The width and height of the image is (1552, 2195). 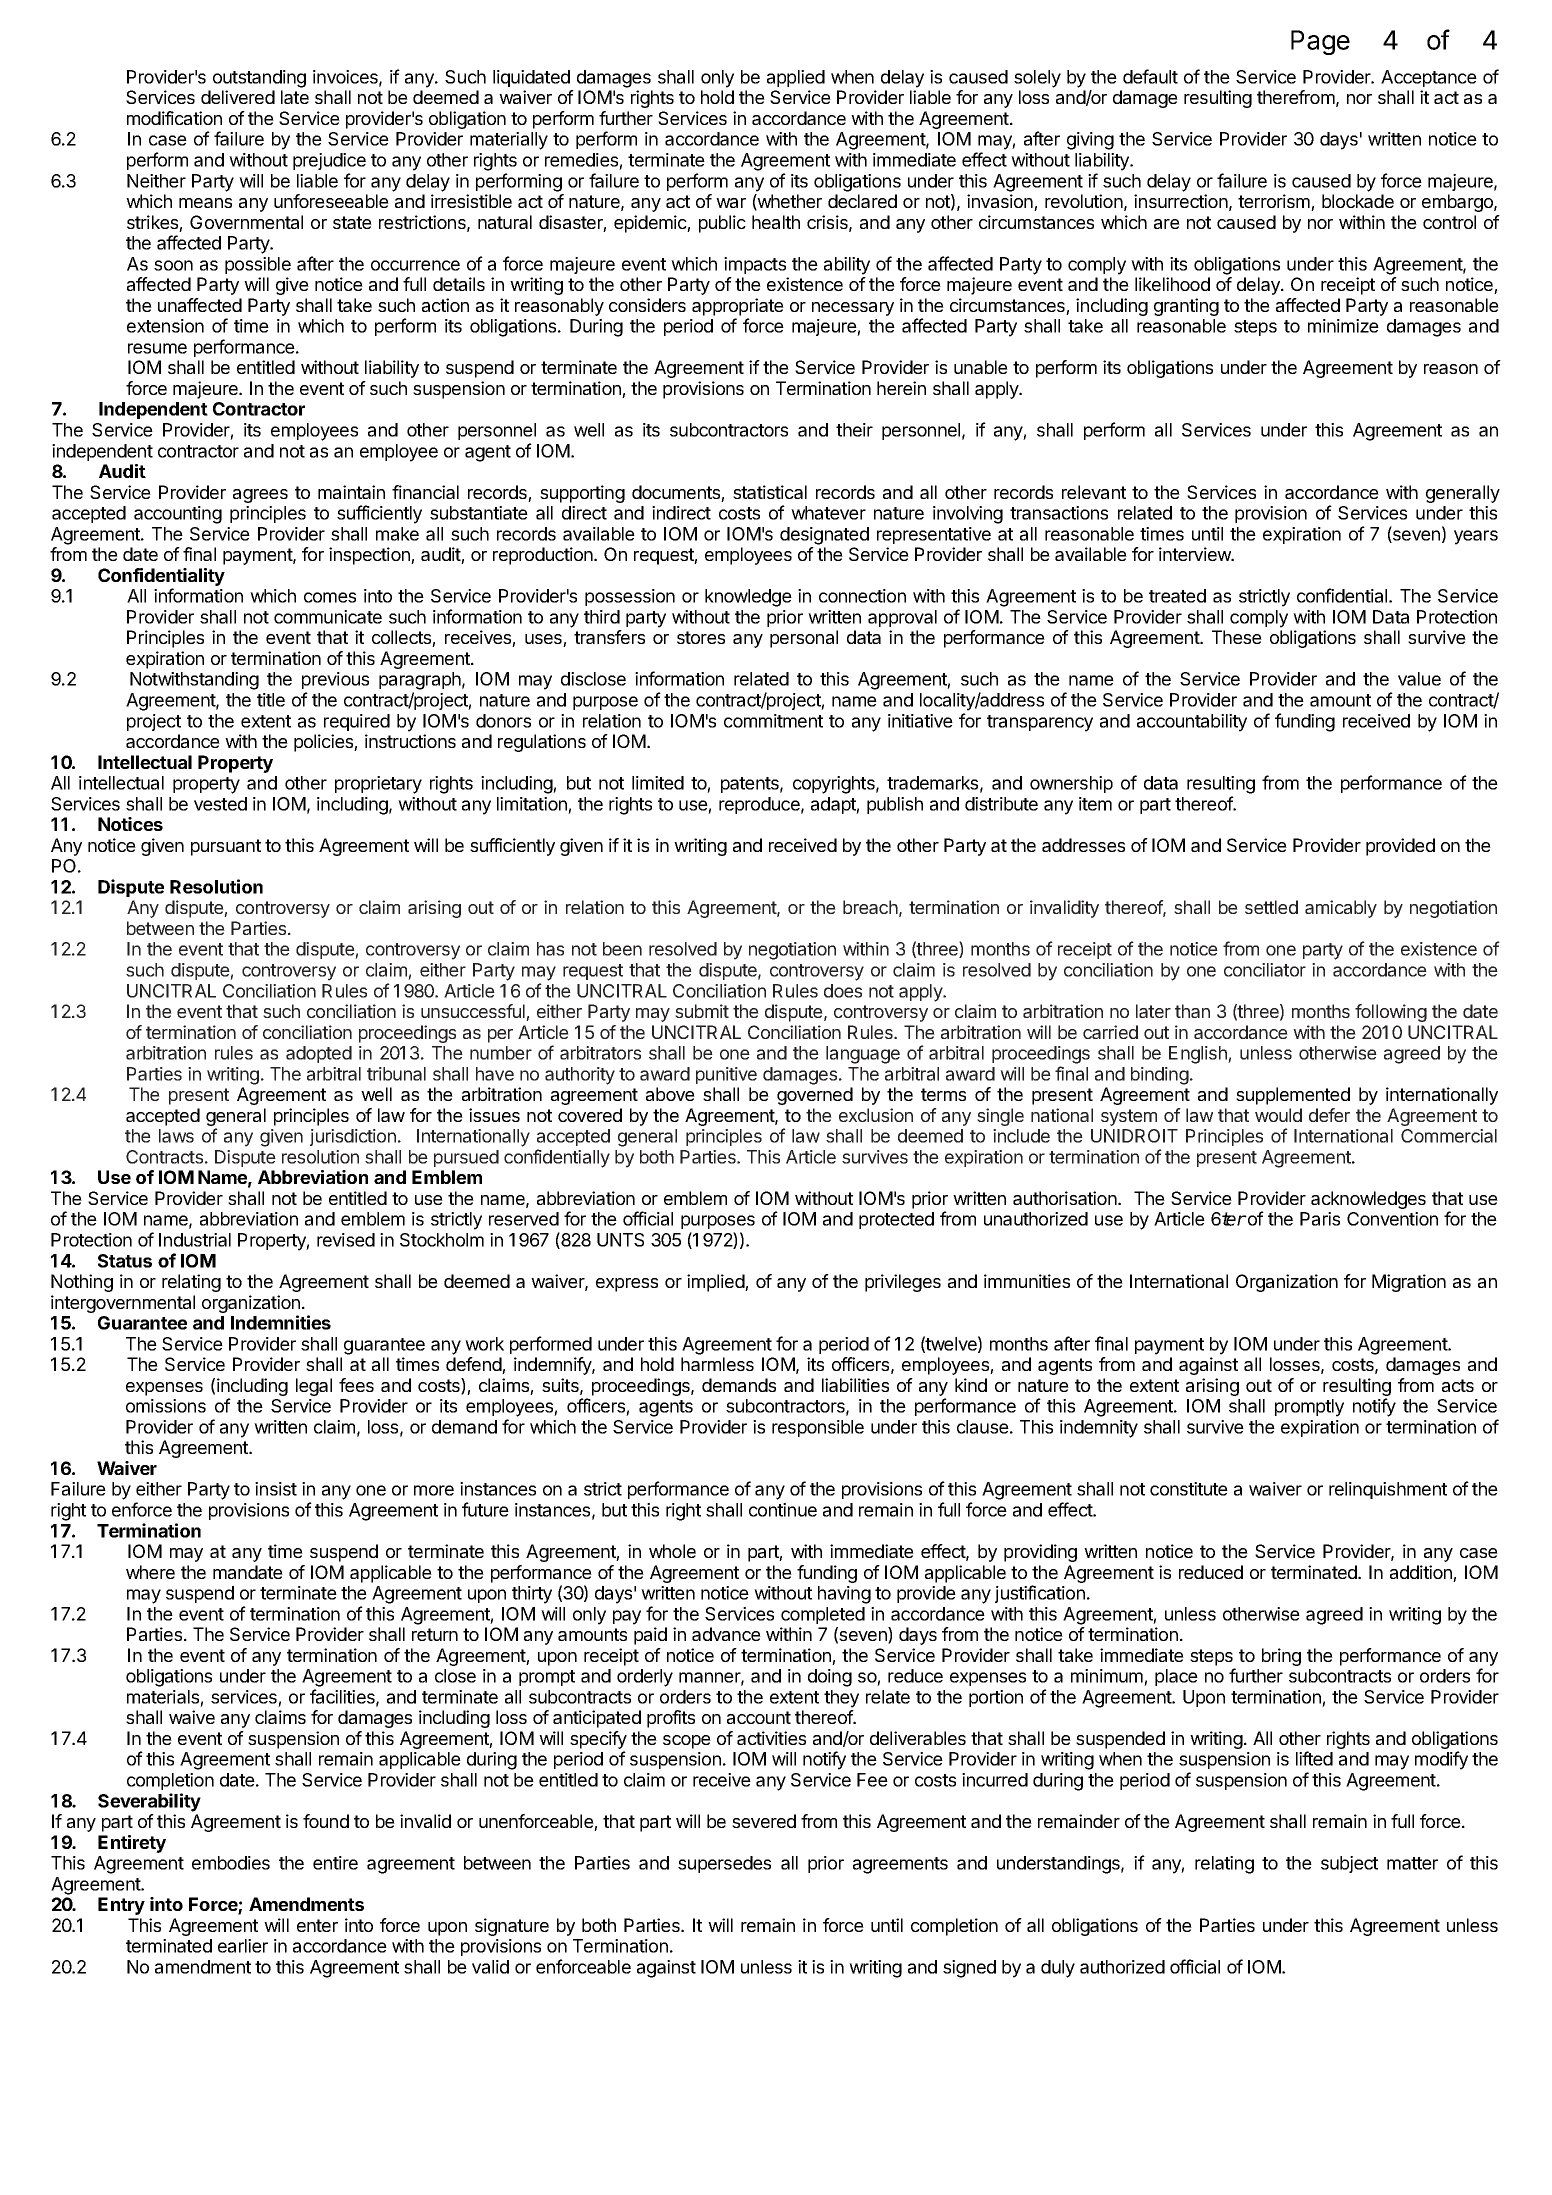 What do you see at coordinates (1388, 1490) in the image?
I see `relinquishment` at bounding box center [1388, 1490].
